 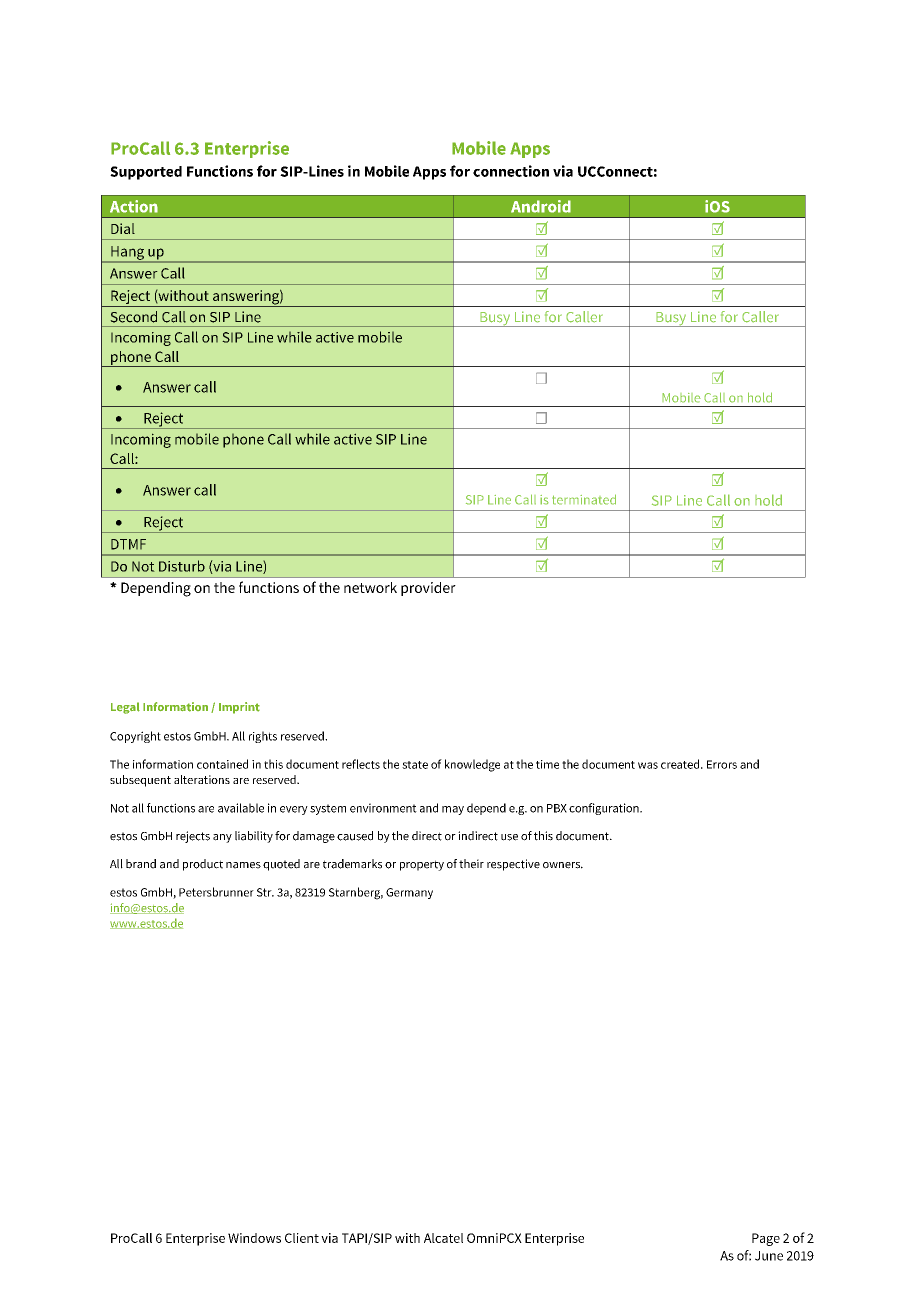 What do you see at coordinates (541, 206) in the image?
I see `Android` at bounding box center [541, 206].
